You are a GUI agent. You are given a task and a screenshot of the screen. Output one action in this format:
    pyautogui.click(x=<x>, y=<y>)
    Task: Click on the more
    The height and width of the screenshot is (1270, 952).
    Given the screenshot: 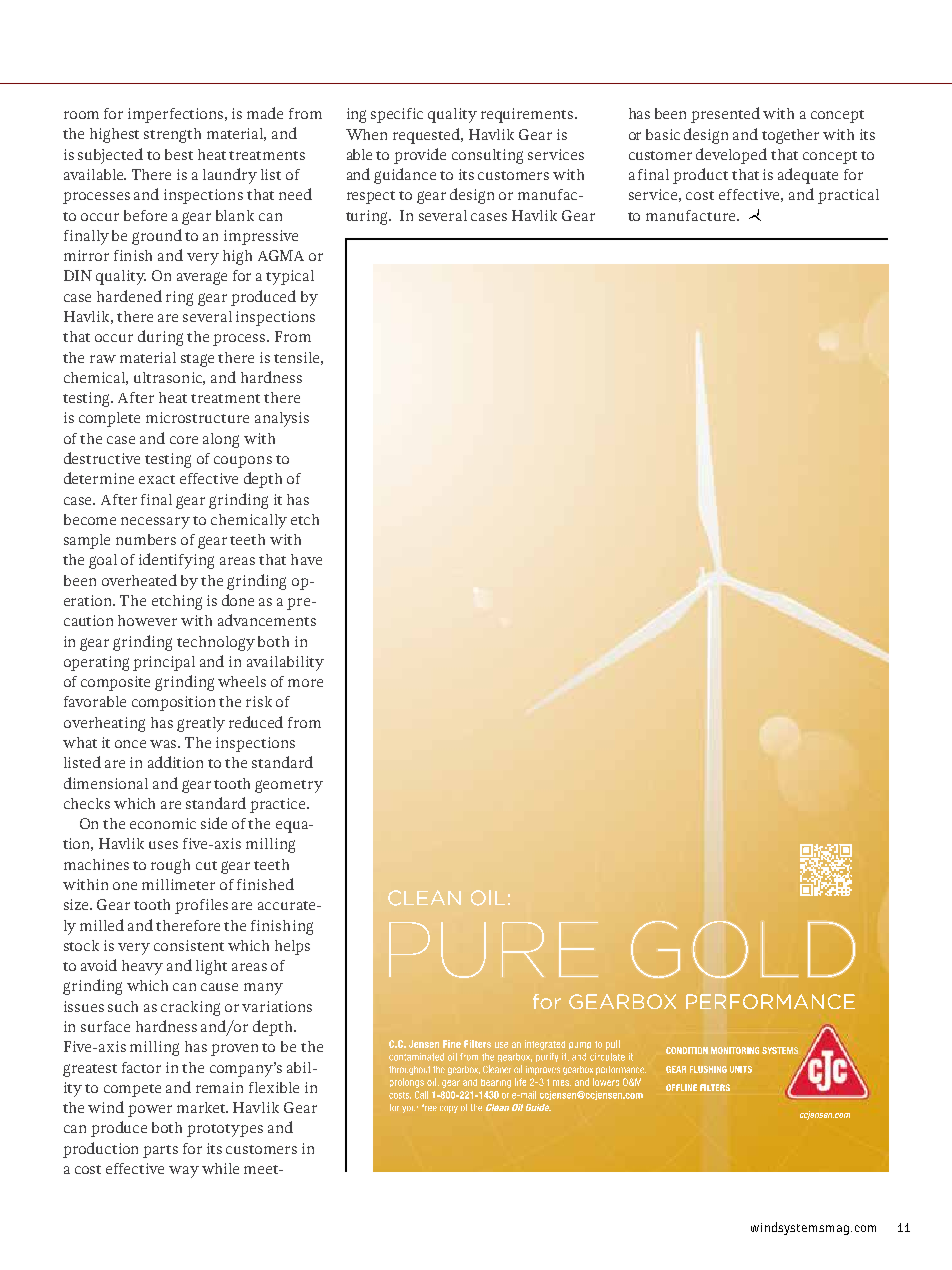 What is the action you would take?
    pyautogui.click(x=305, y=683)
